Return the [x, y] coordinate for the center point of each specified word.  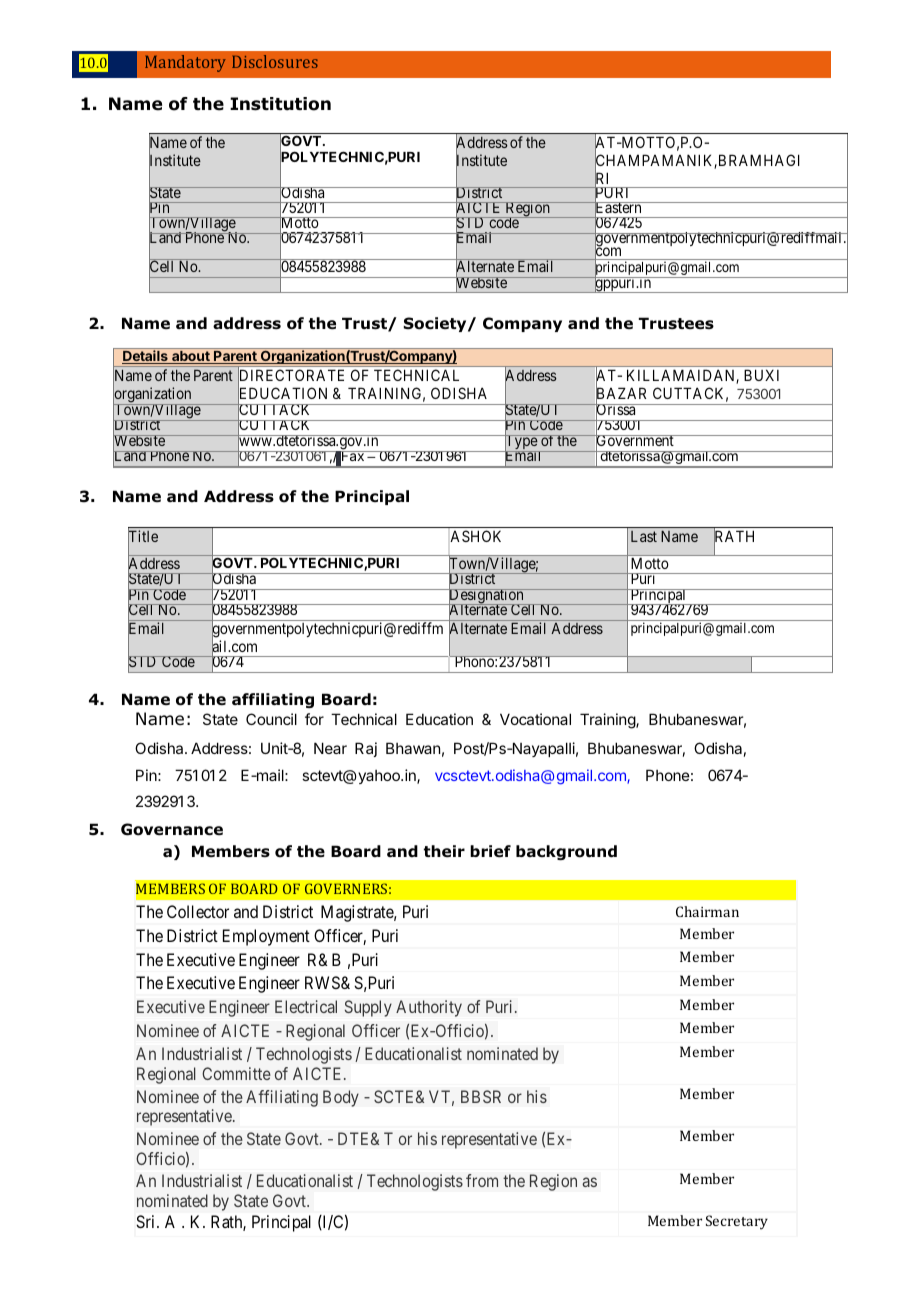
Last [644, 536]
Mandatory [185, 63]
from [482, 1180]
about [191, 357]
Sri [147, 1221]
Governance [172, 829]
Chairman [707, 911]
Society [436, 324]
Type [521, 443]
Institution [280, 104]
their [444, 851]
